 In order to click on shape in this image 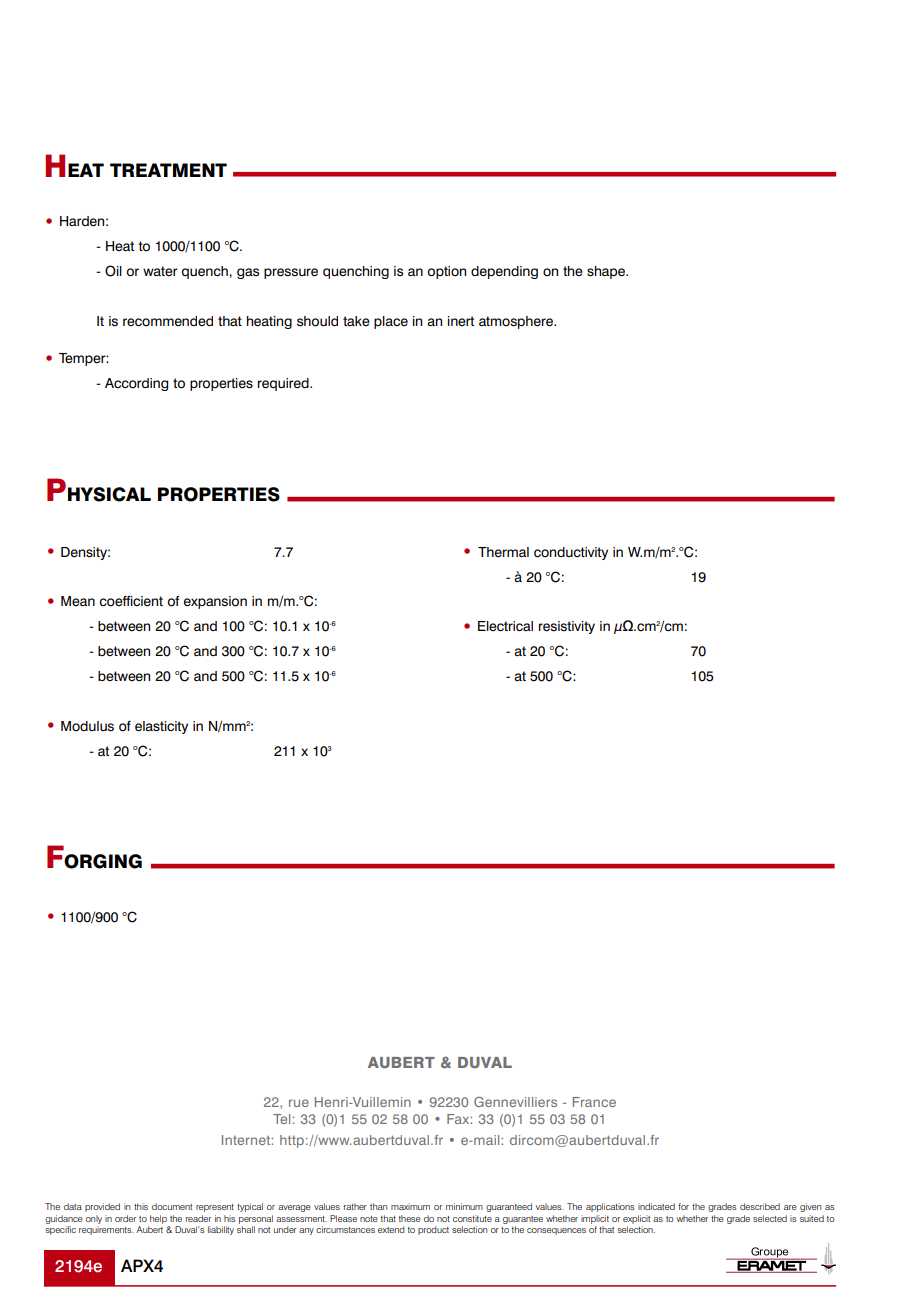, I will do `click(607, 272)`.
